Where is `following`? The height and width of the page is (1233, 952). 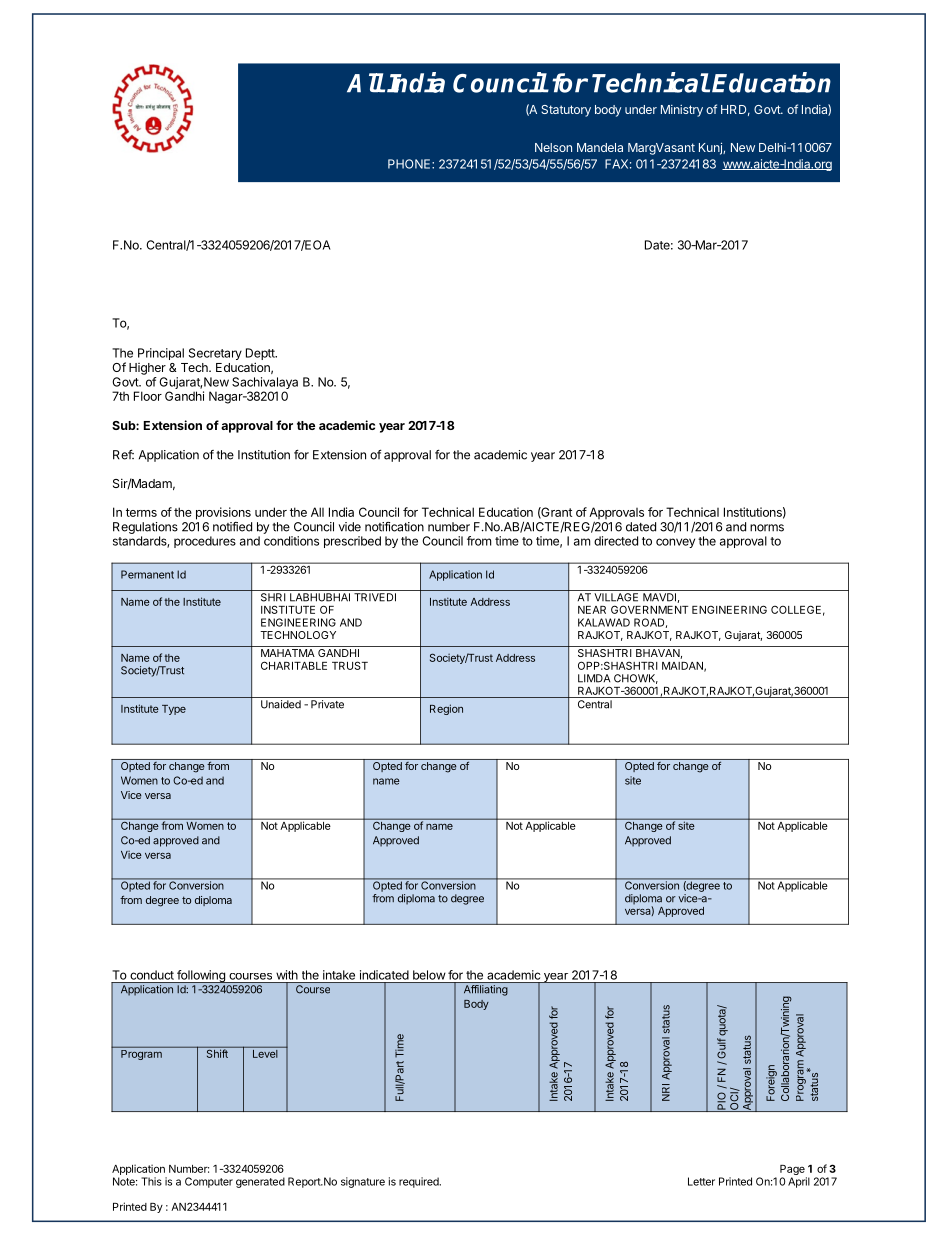 following is located at coordinates (201, 976).
